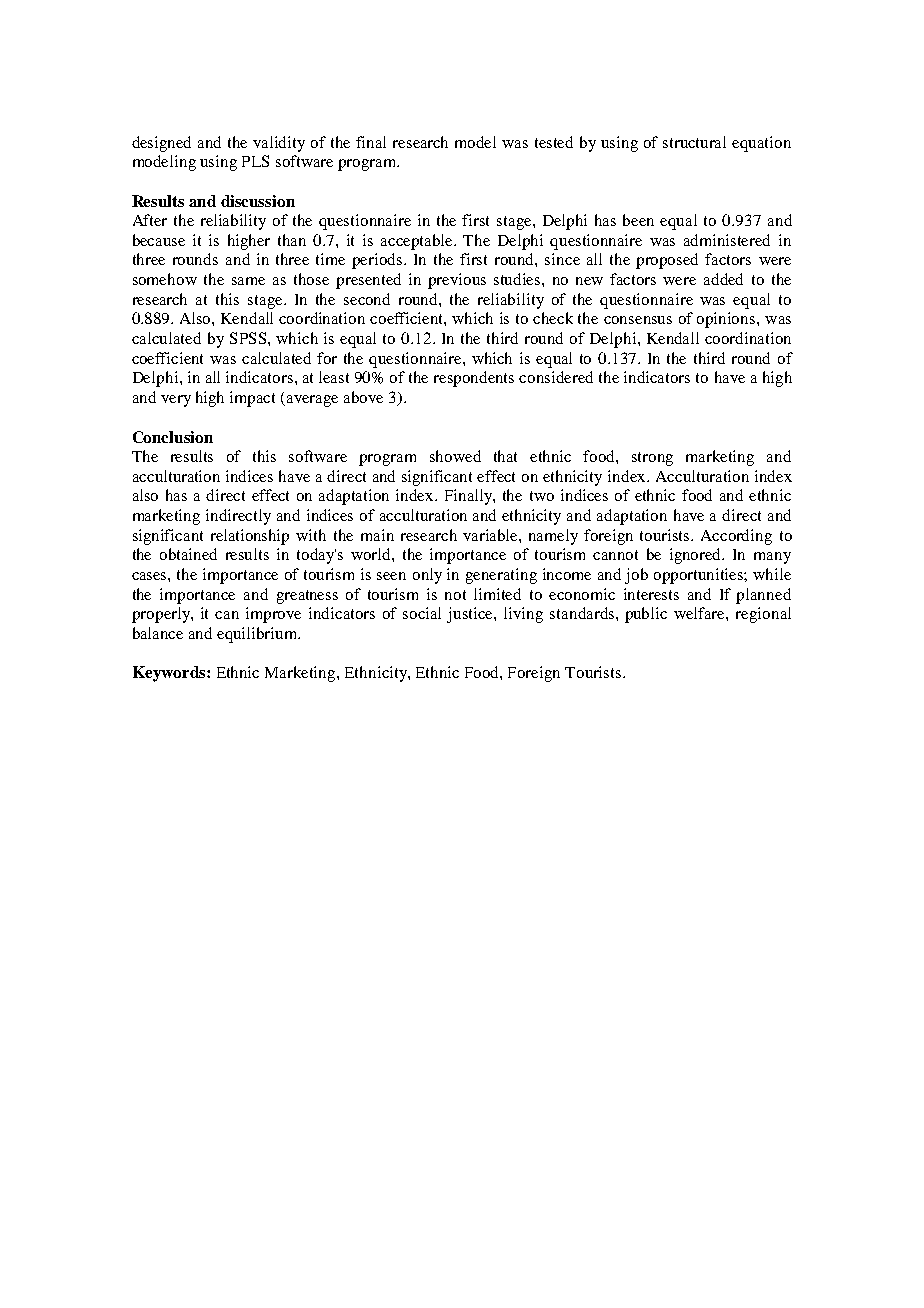 This image has width=924, height=1308. I want to click on added, so click(723, 279).
